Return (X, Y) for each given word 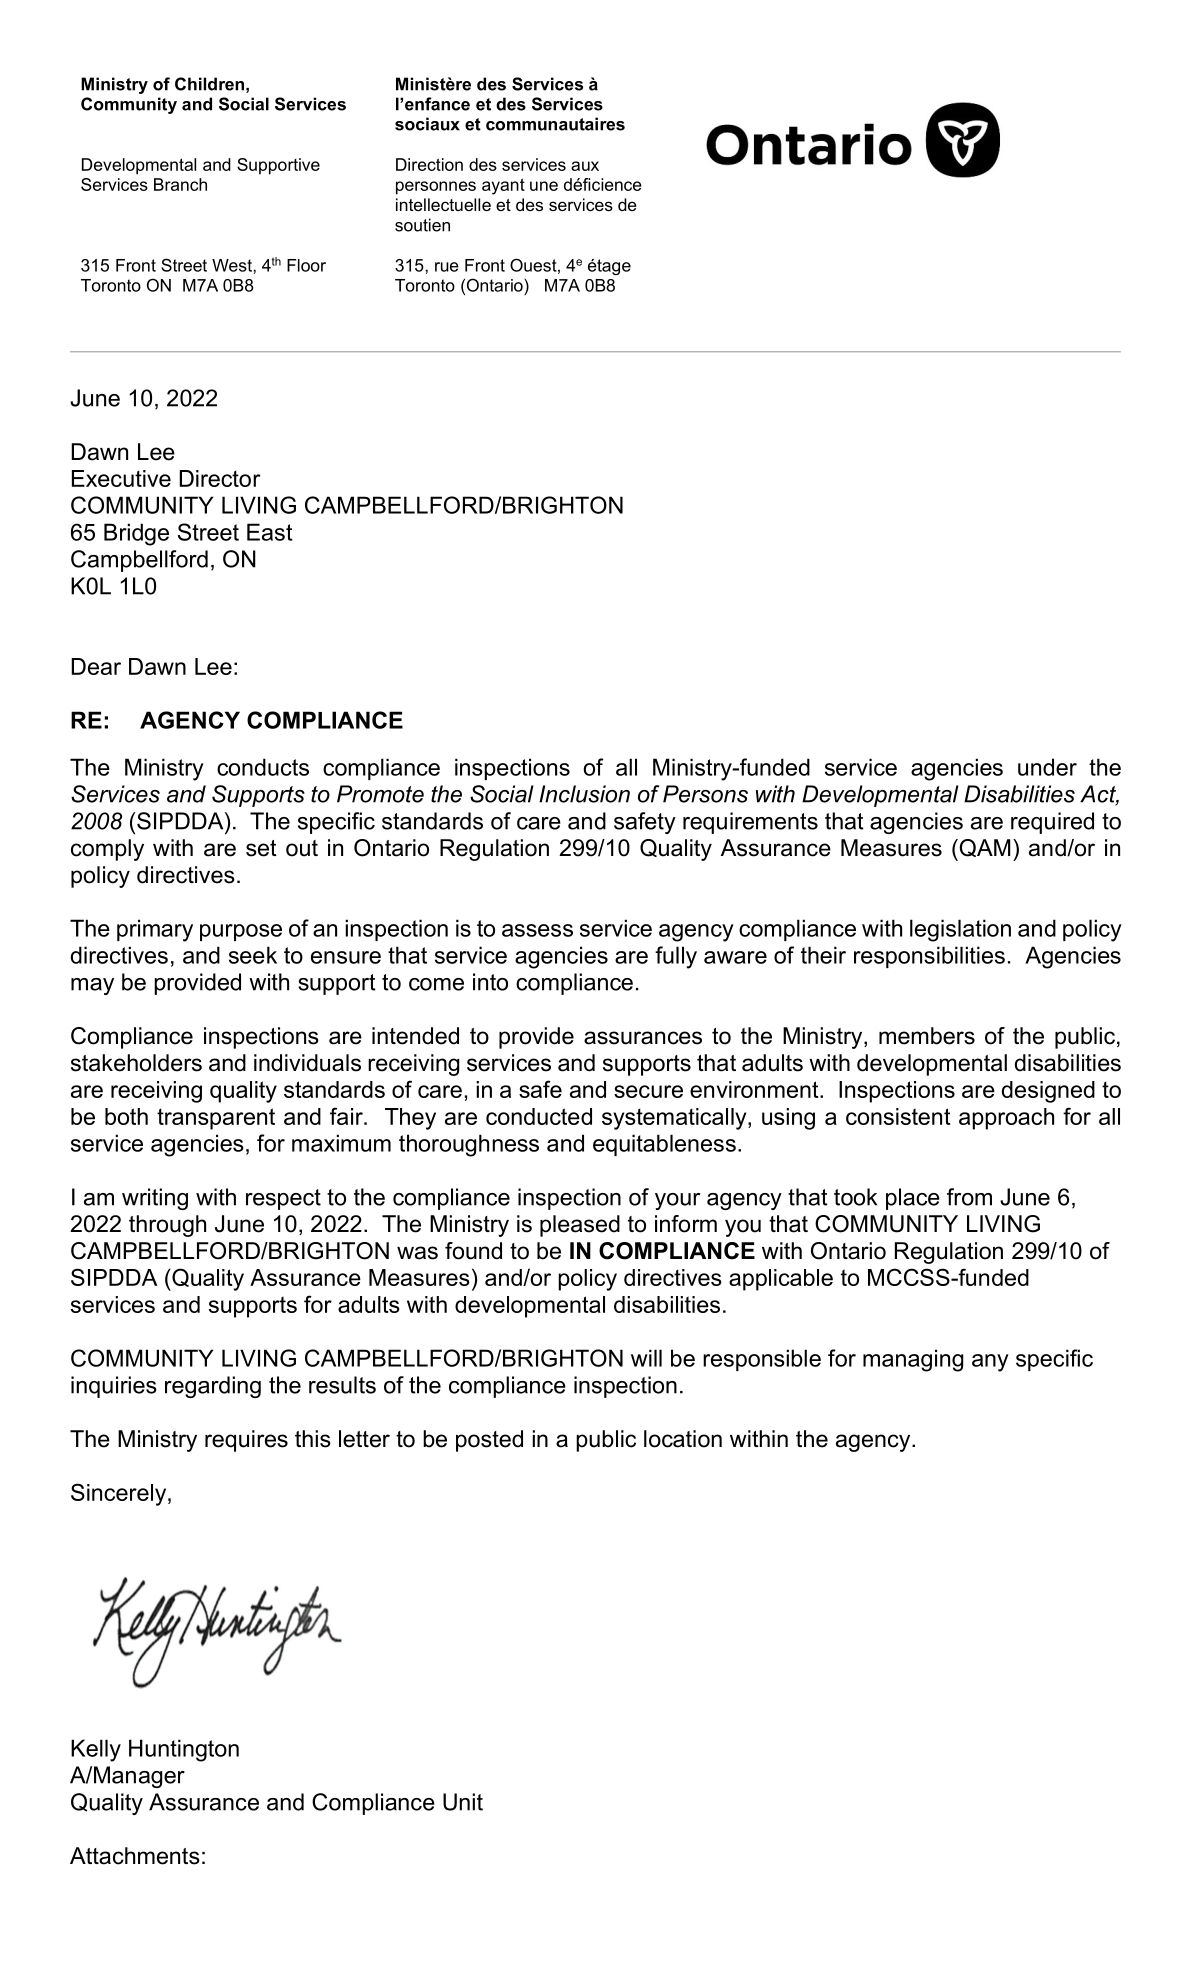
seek (253, 955)
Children (209, 84)
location (683, 1439)
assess (537, 930)
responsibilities (929, 957)
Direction (429, 164)
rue (447, 267)
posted (489, 1441)
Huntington (184, 1750)
